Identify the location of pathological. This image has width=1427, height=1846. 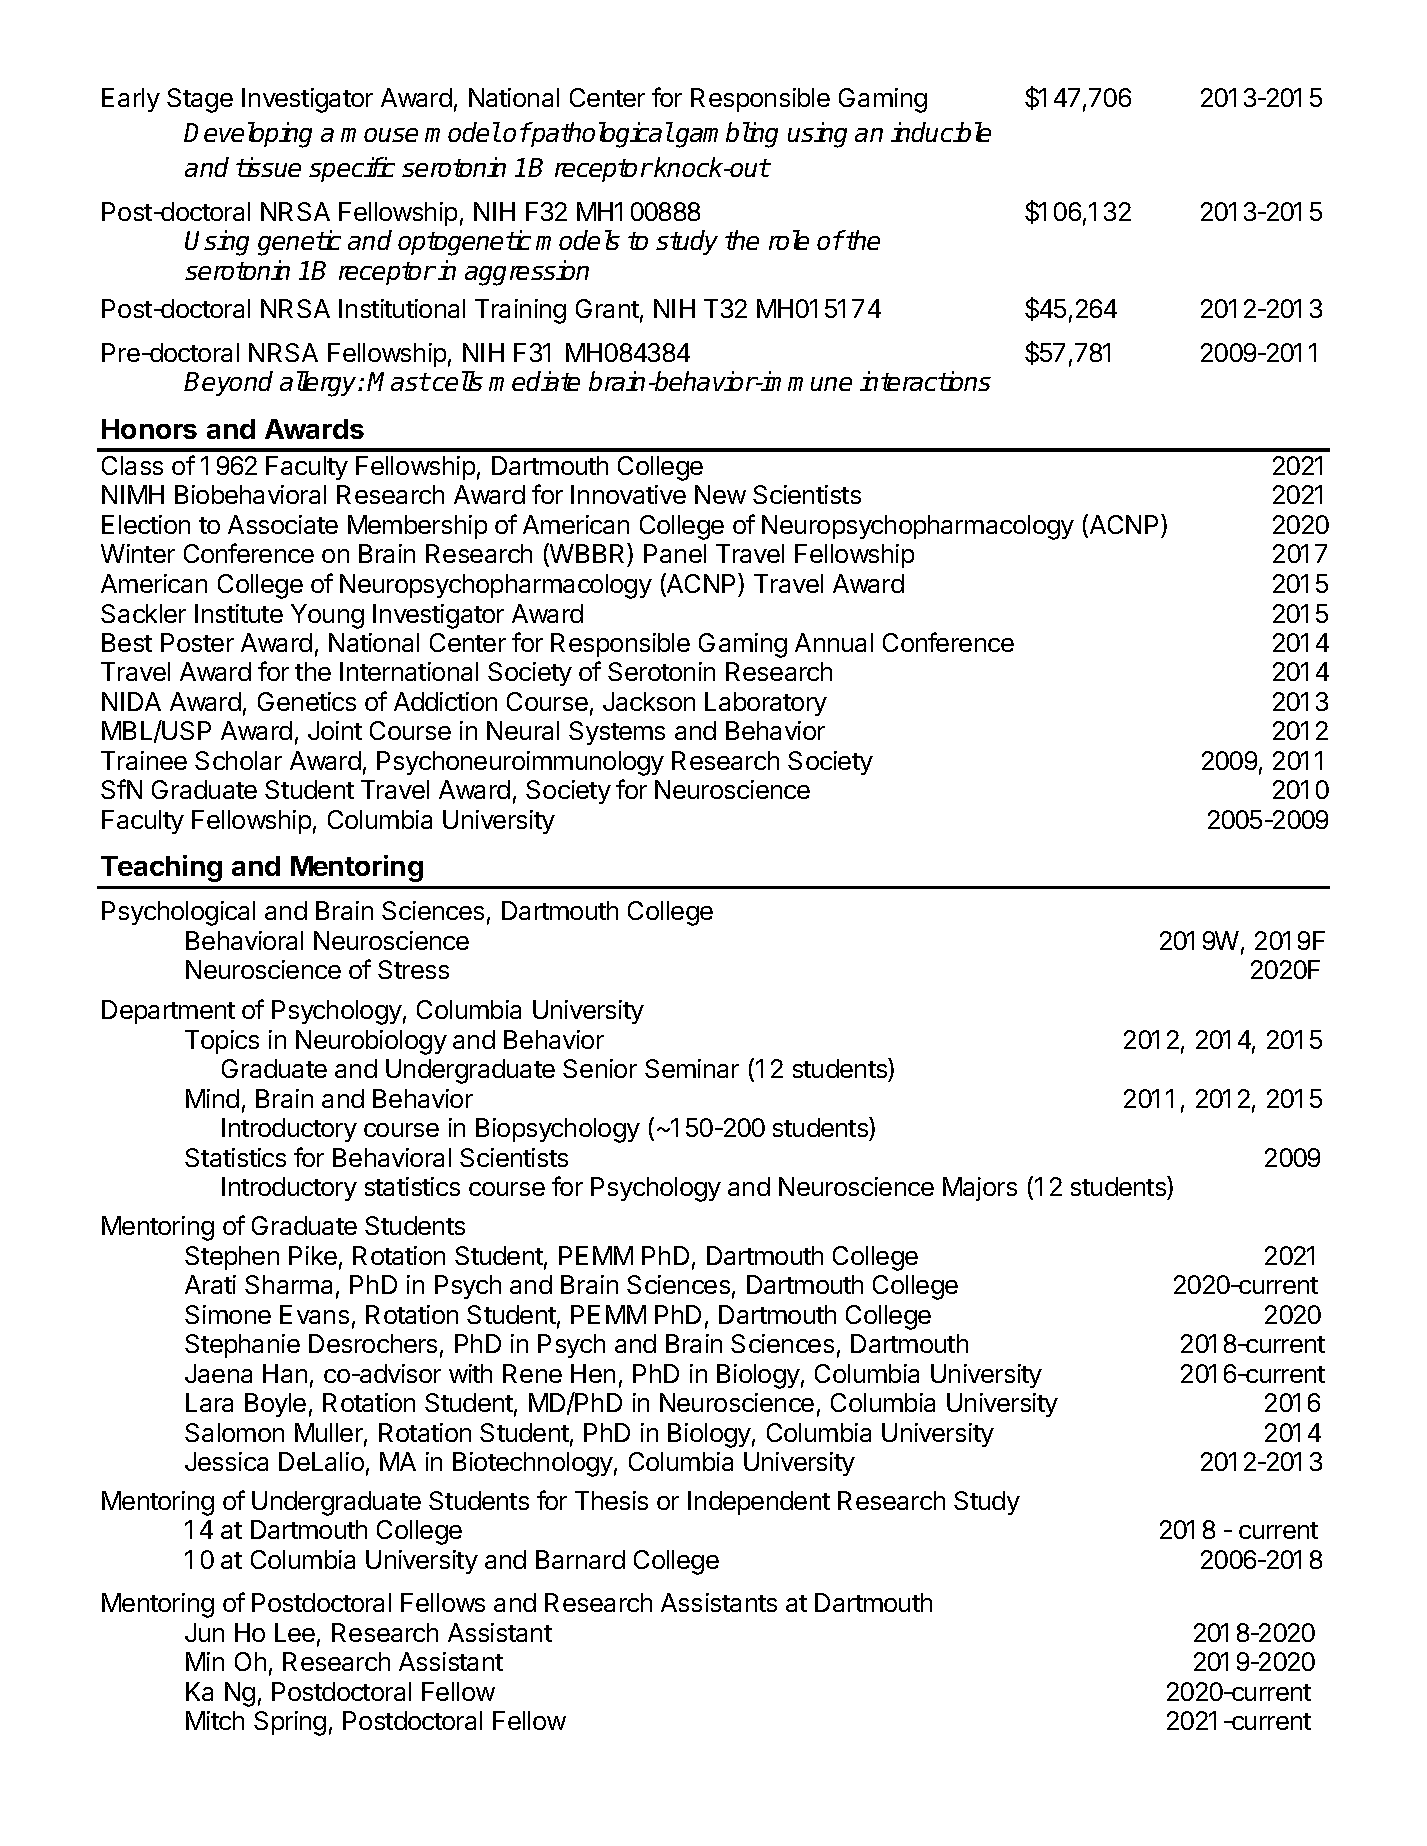
(601, 135).
